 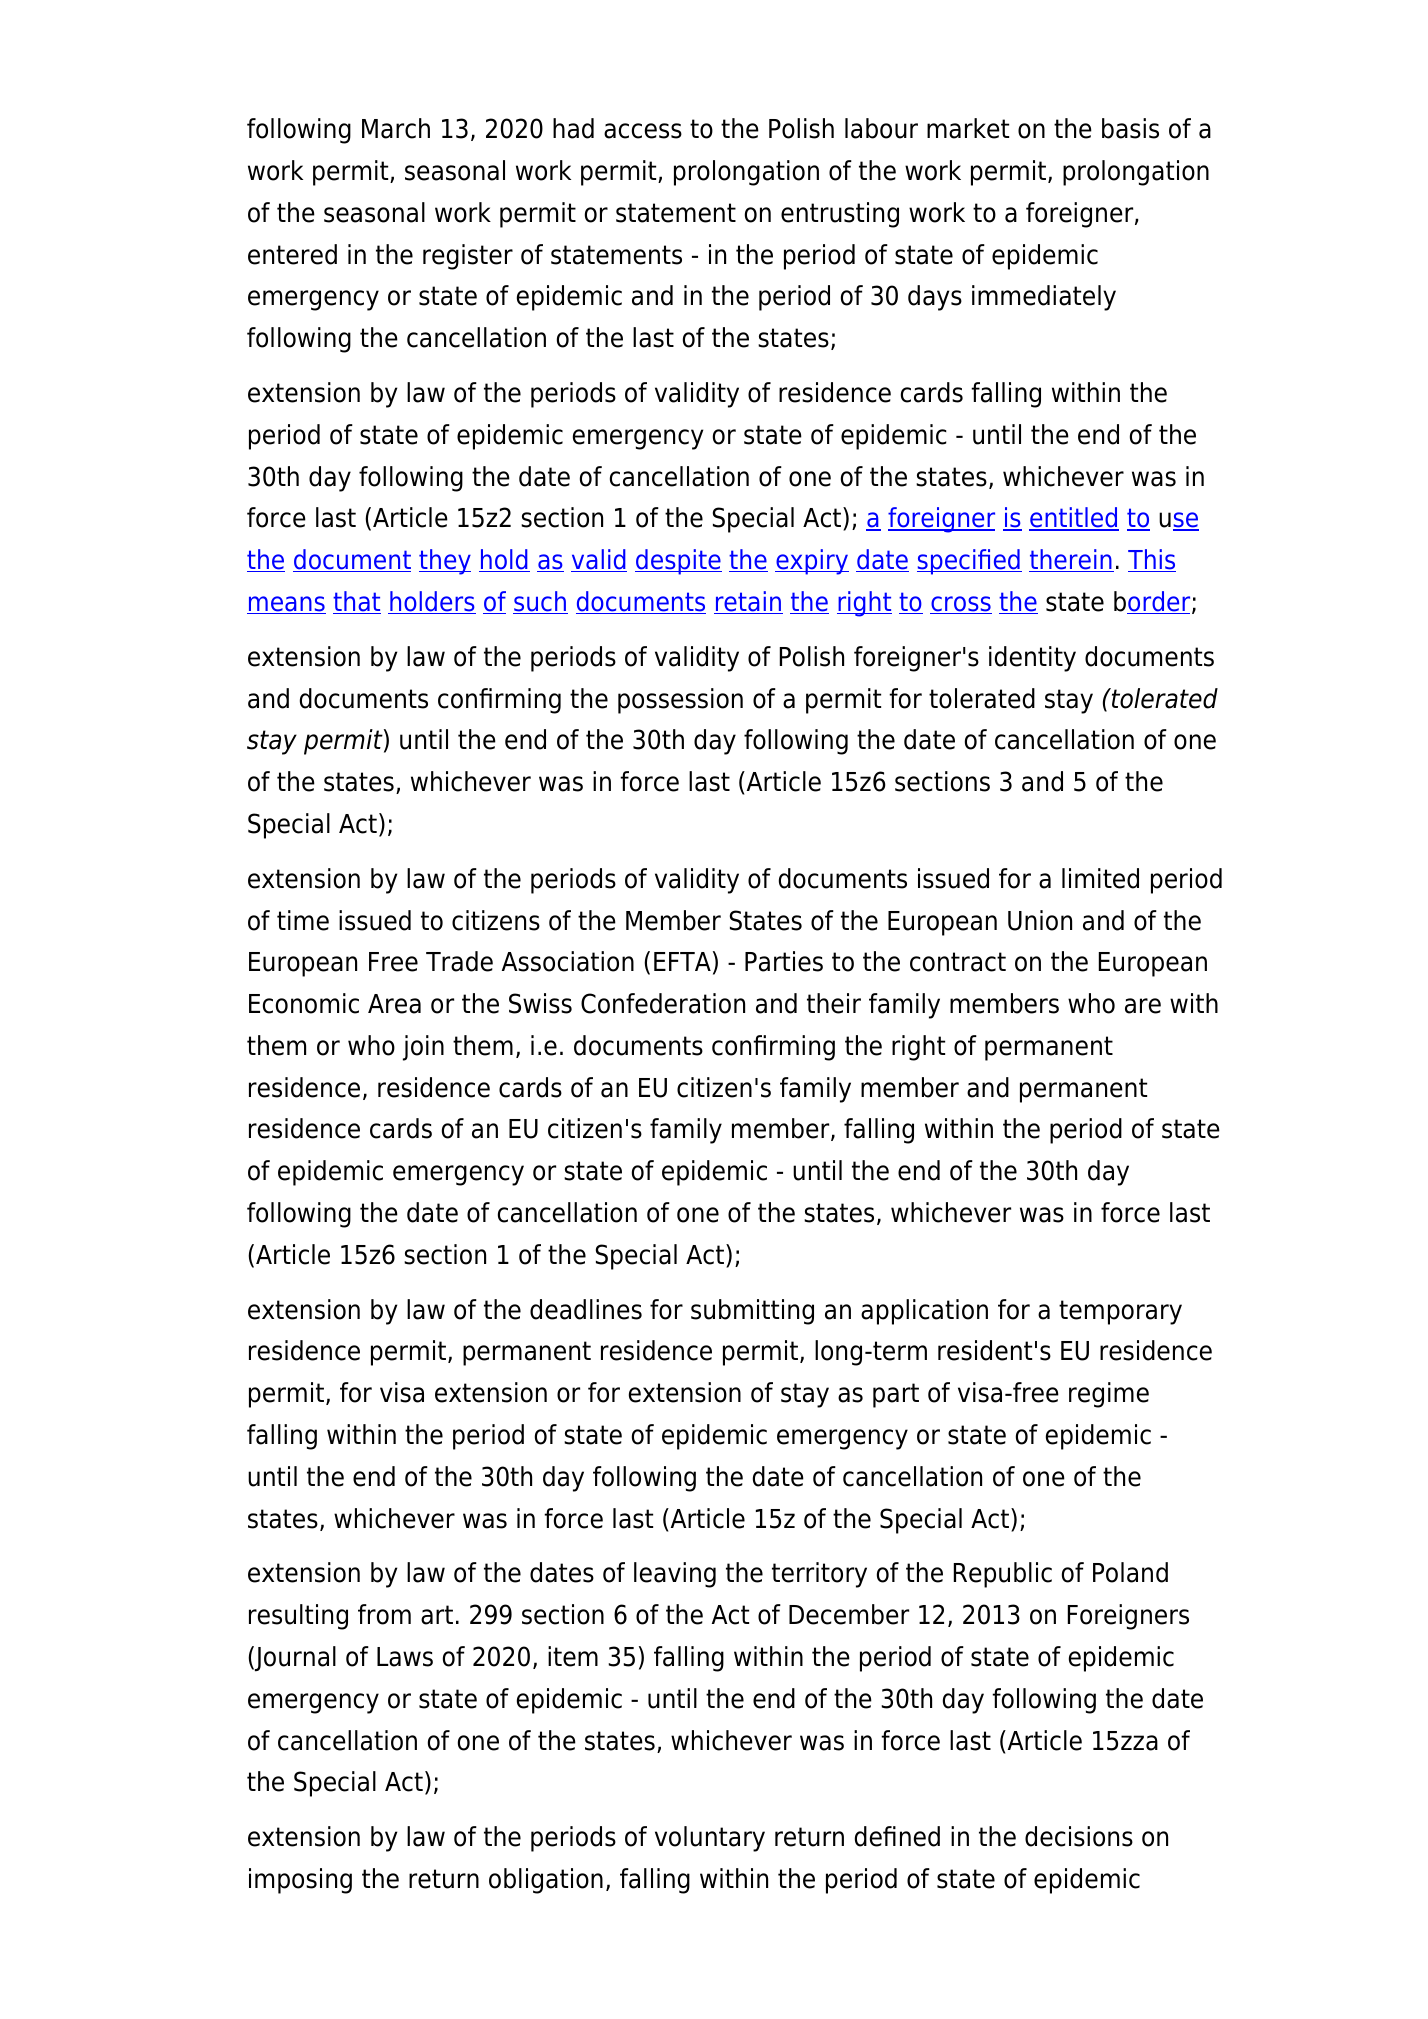 What do you see at coordinates (682, 961) in the screenshot?
I see `EFTA` at bounding box center [682, 961].
